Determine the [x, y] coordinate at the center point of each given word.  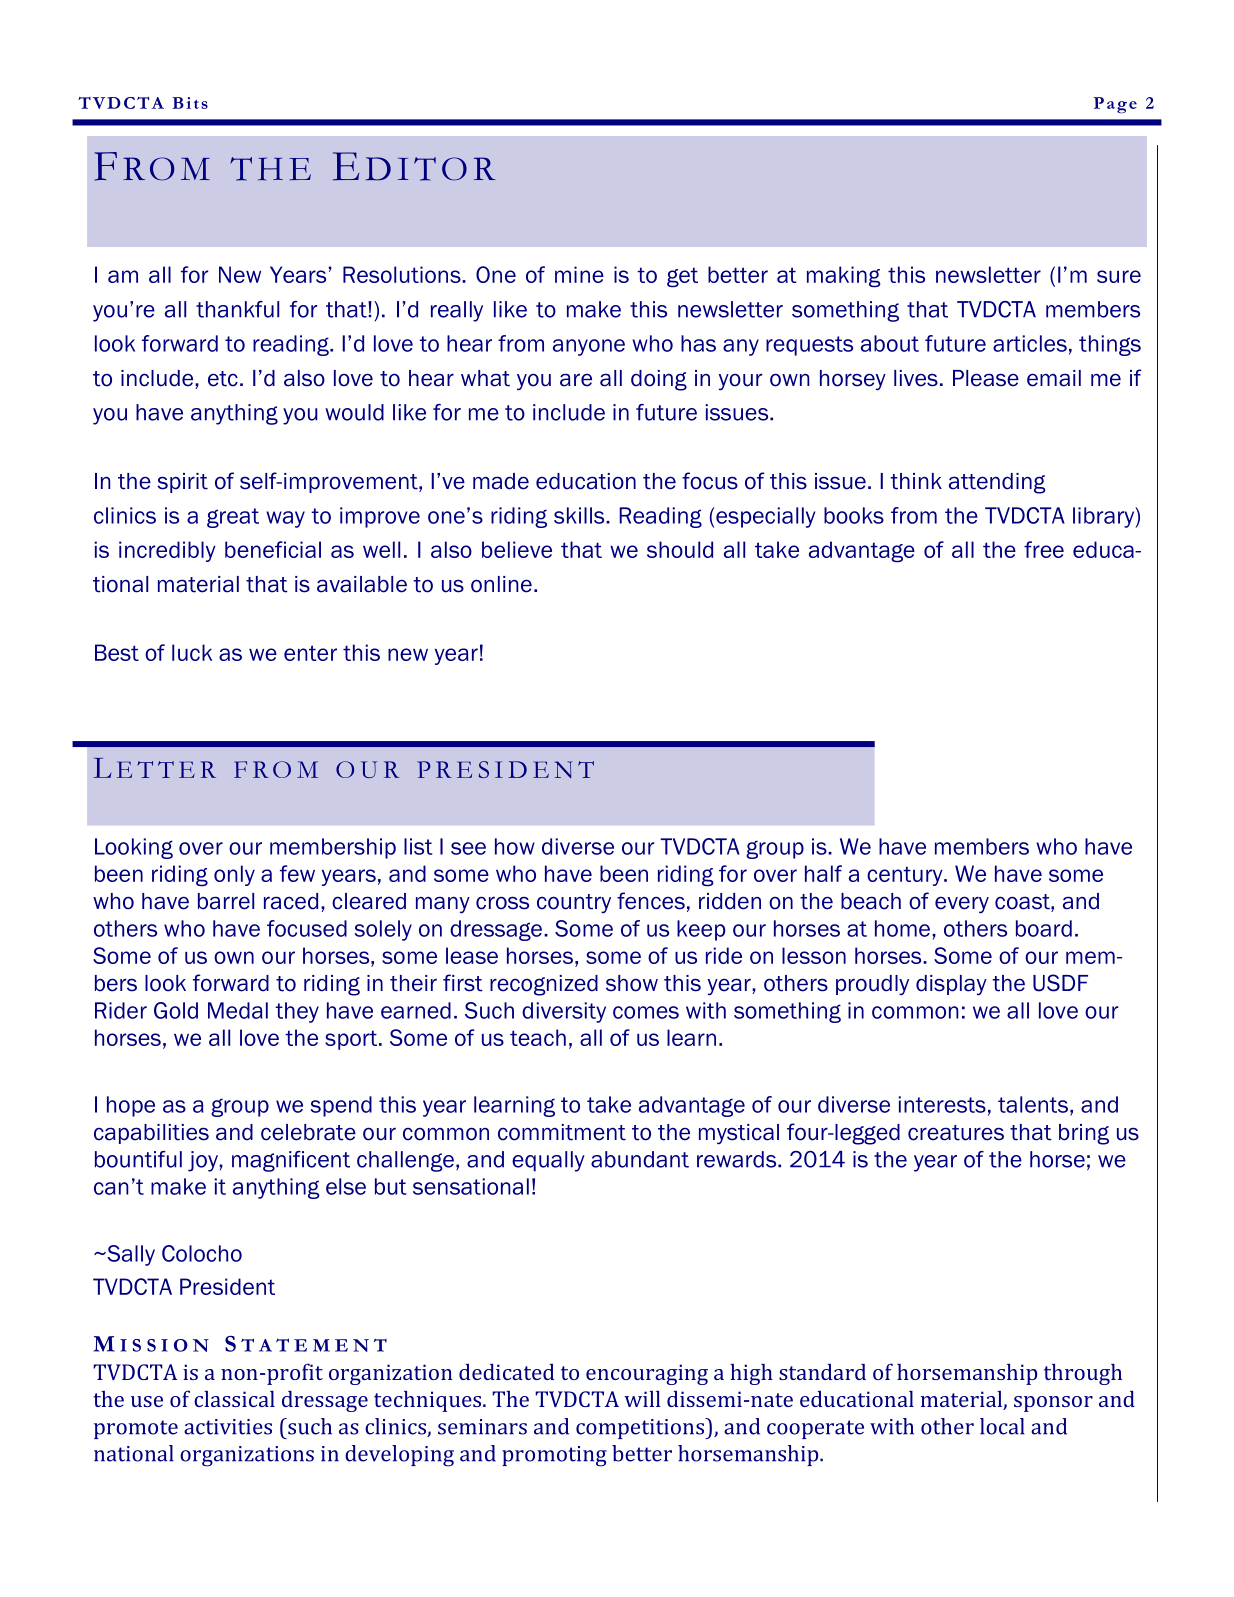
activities [228, 1427]
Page [1115, 105]
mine [579, 274]
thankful [237, 309]
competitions [641, 1428]
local [1002, 1426]
